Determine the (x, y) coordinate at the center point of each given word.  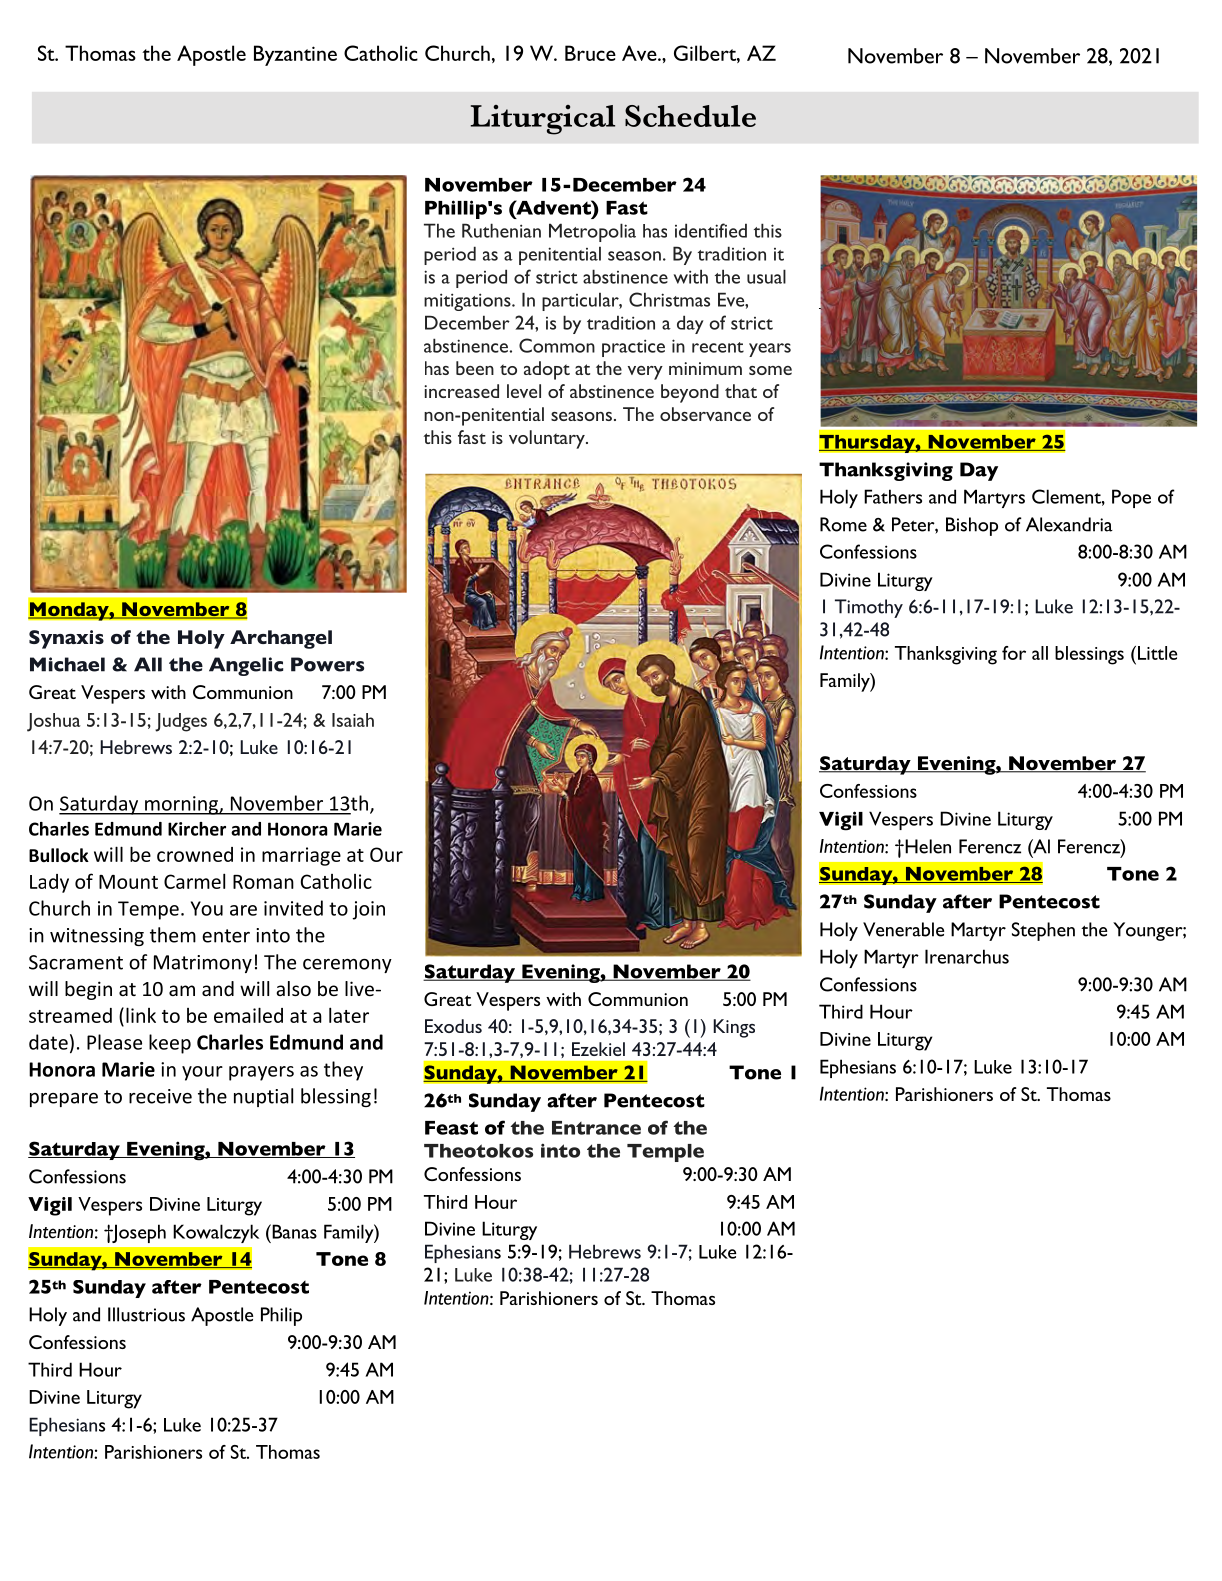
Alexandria (1069, 524)
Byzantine (295, 55)
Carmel (194, 881)
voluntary (548, 439)
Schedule (690, 116)
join (368, 910)
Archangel (281, 639)
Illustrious (146, 1314)
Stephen (1043, 931)
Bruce (590, 53)
